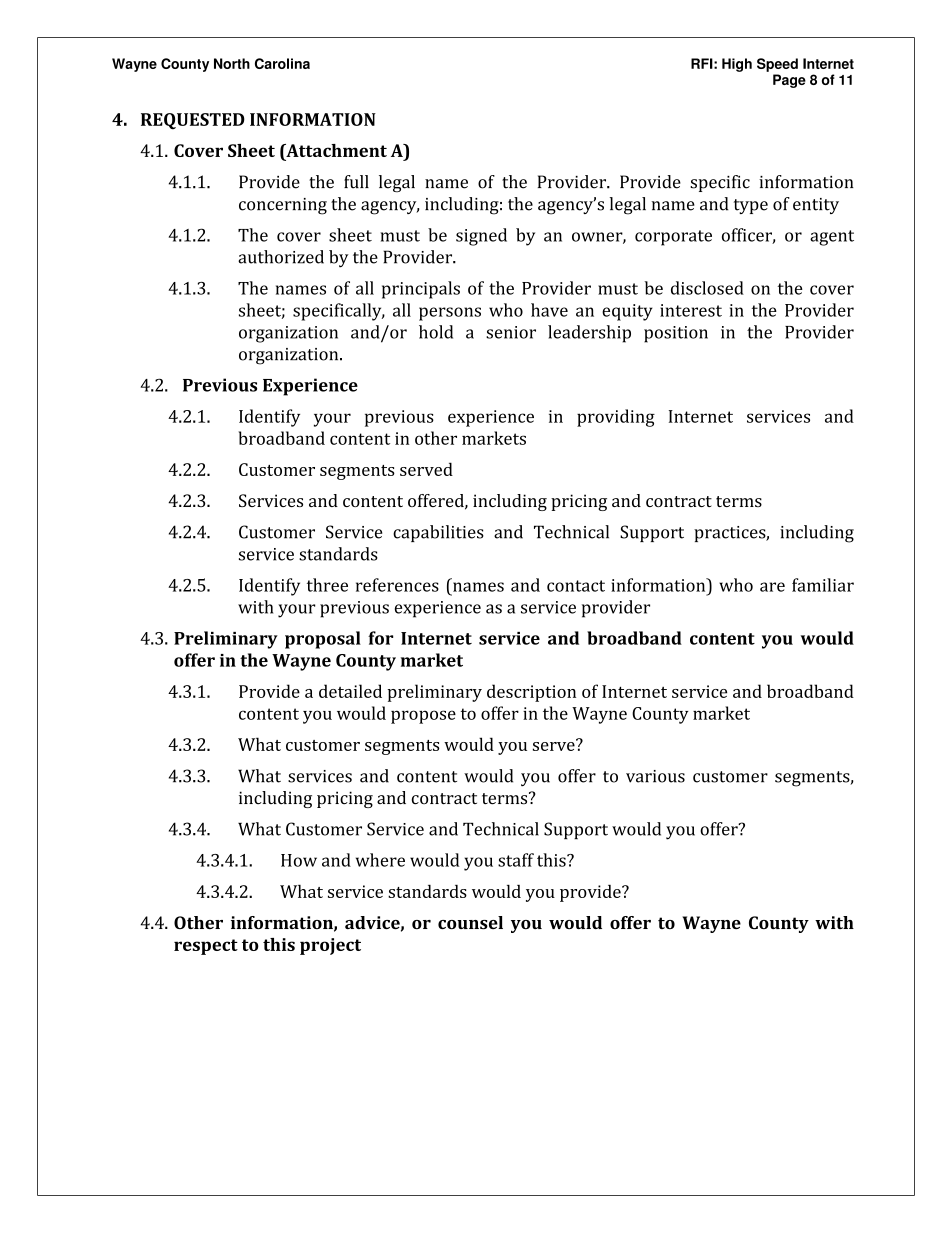  Describe the element at coordinates (356, 182) in the image. I see `full` at that location.
